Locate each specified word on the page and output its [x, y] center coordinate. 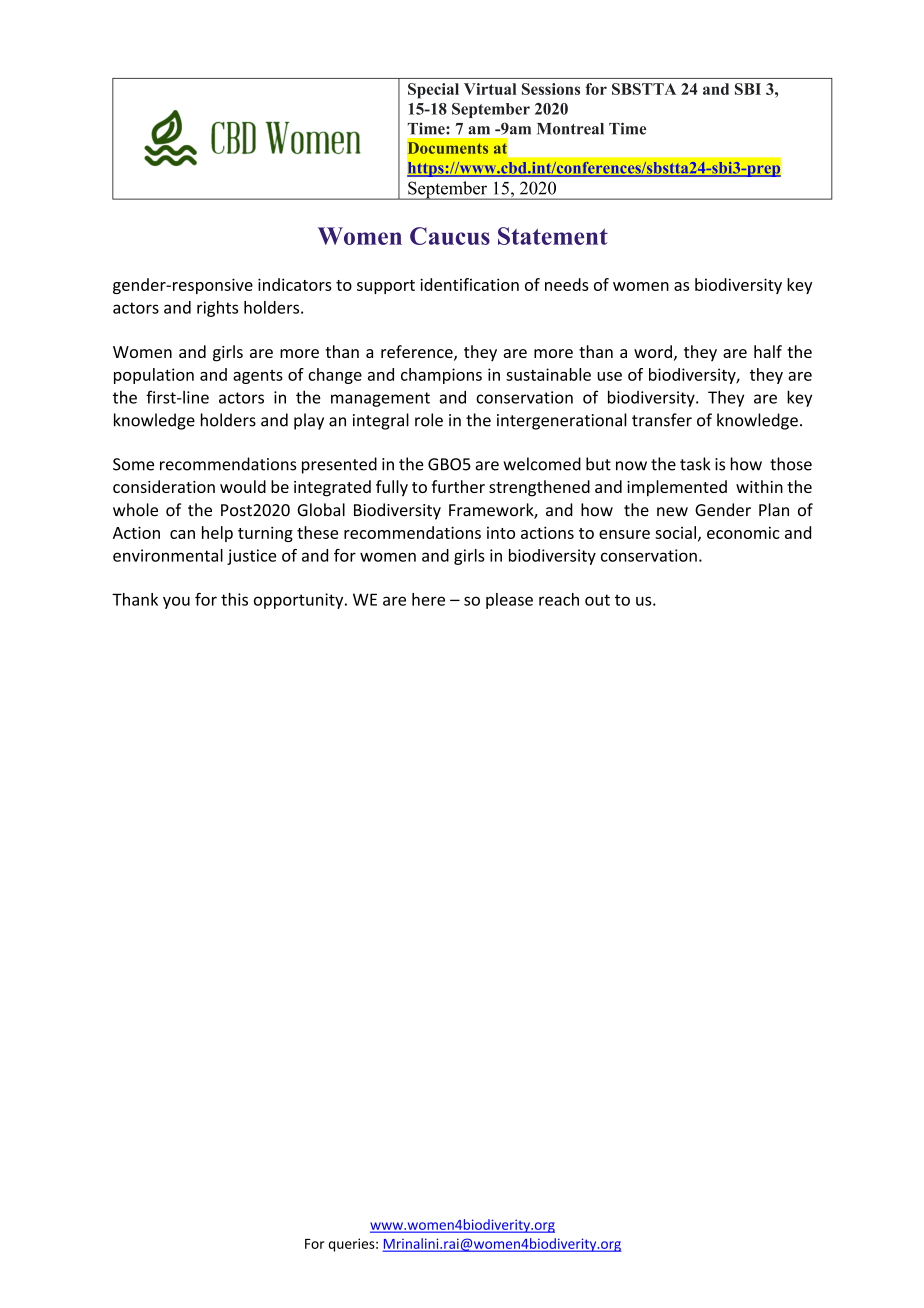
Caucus [450, 236]
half [768, 351]
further [458, 486]
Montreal [570, 129]
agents [258, 377]
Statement [553, 236]
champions [441, 376]
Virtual [490, 89]
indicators [295, 284]
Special [433, 91]
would [243, 486]
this [234, 599]
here [428, 599]
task [695, 464]
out [597, 600]
